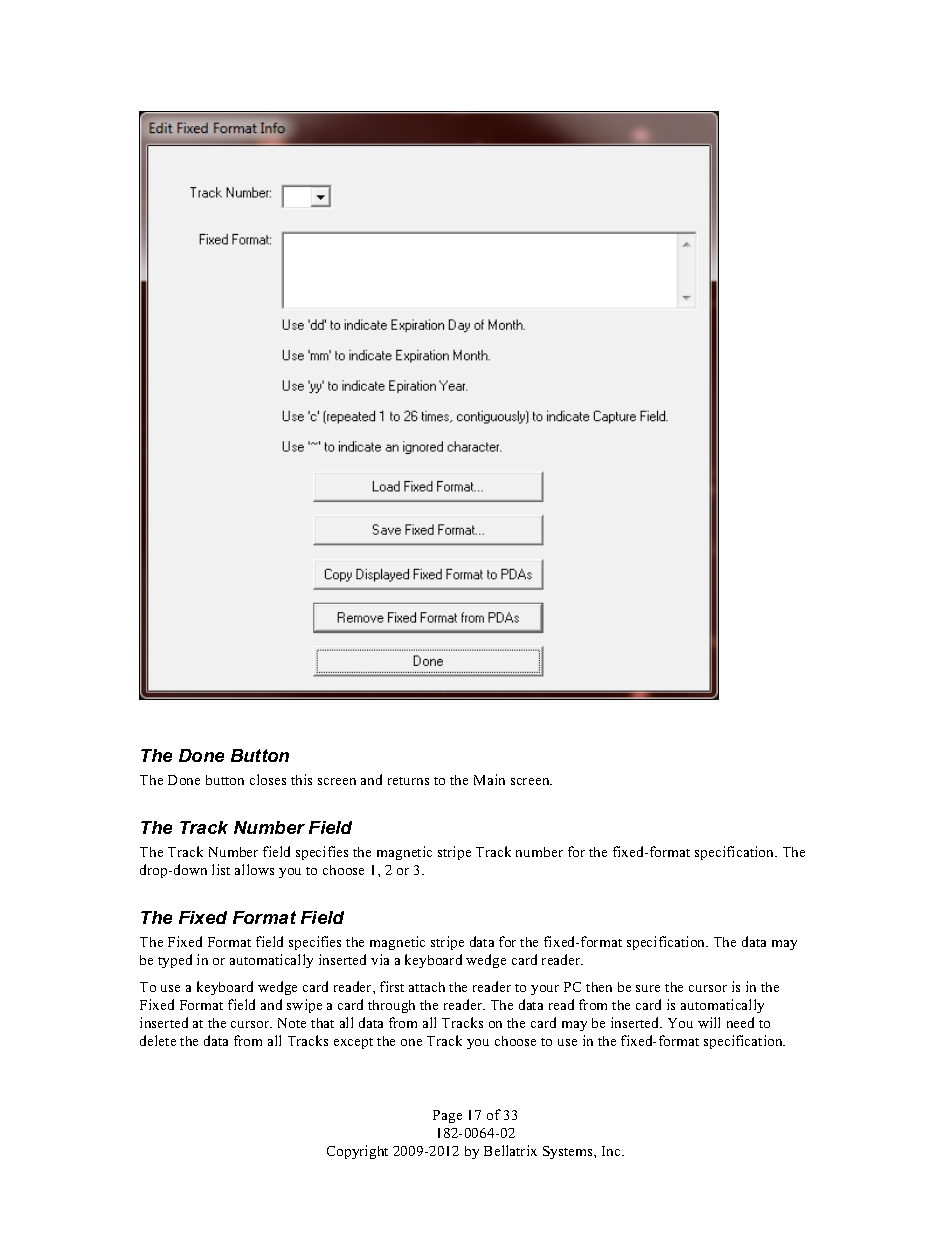 This screenshot has width=952, height=1233. Describe the element at coordinates (357, 1152) in the screenshot. I see `Copyright` at that location.
